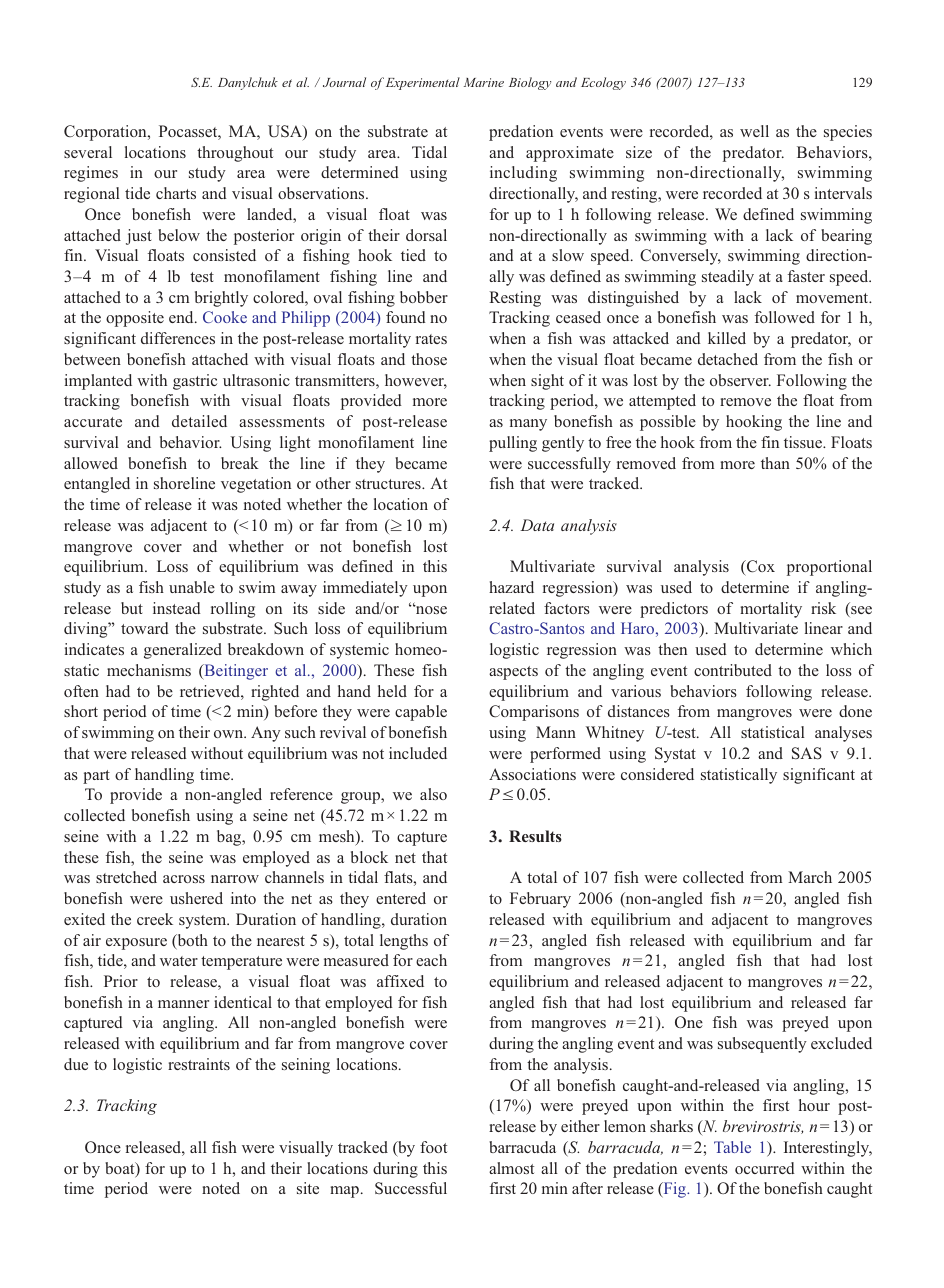 This document has width=944, height=1288. I want to click on contributed, so click(733, 670).
